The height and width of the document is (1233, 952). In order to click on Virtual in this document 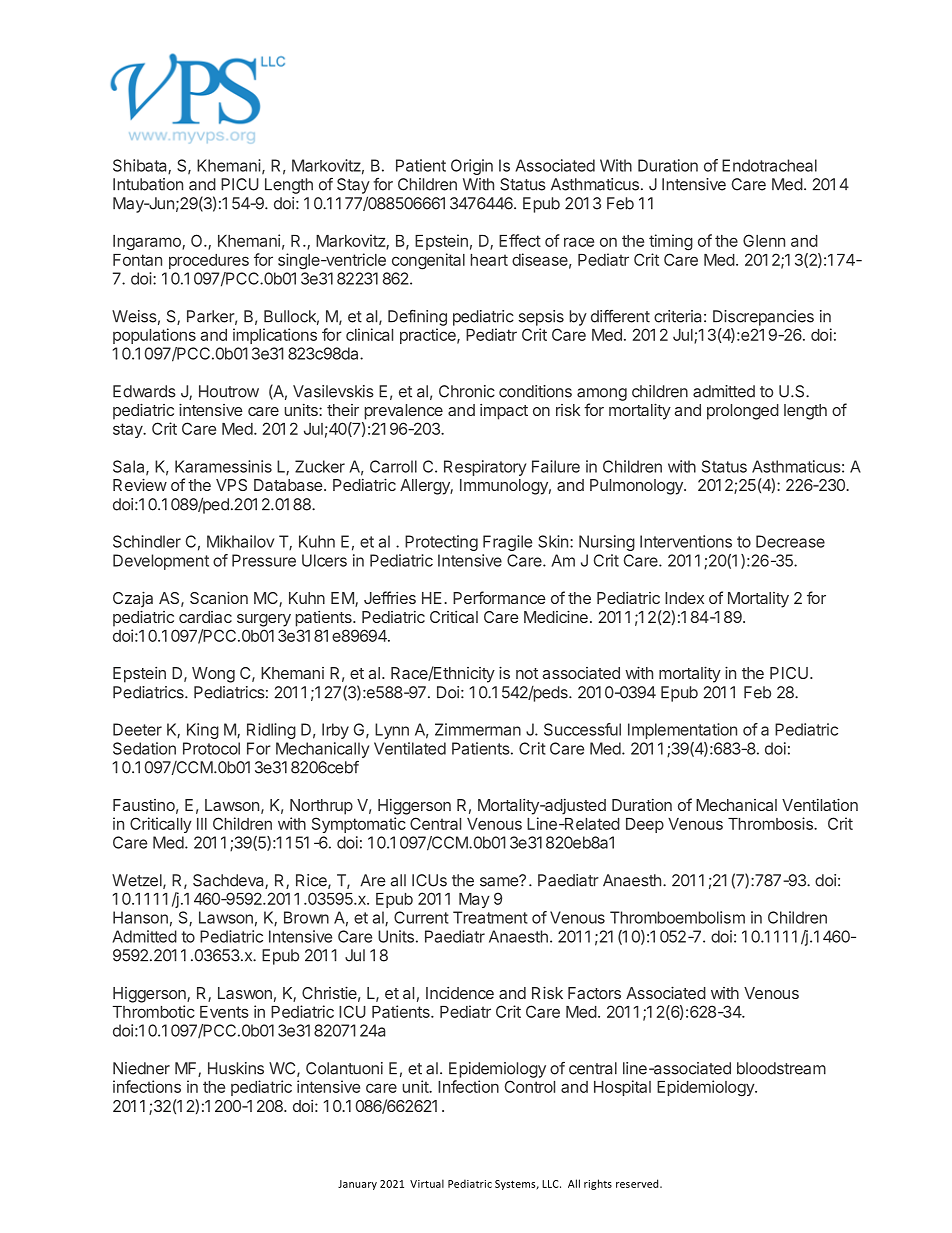, I will do `click(427, 1183)`.
